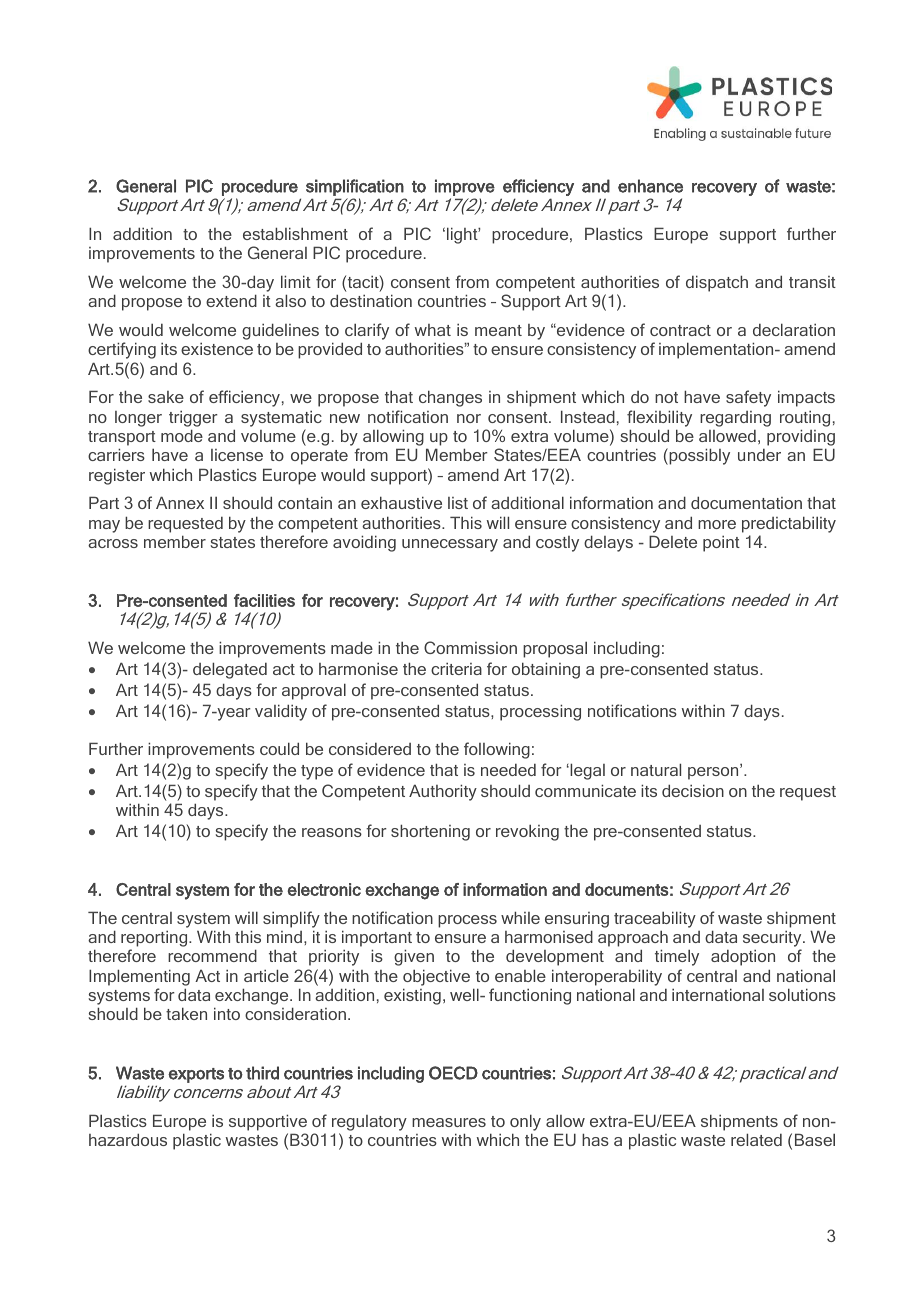 The image size is (924, 1309). Describe the element at coordinates (196, 1075) in the screenshot. I see `exports` at that location.
